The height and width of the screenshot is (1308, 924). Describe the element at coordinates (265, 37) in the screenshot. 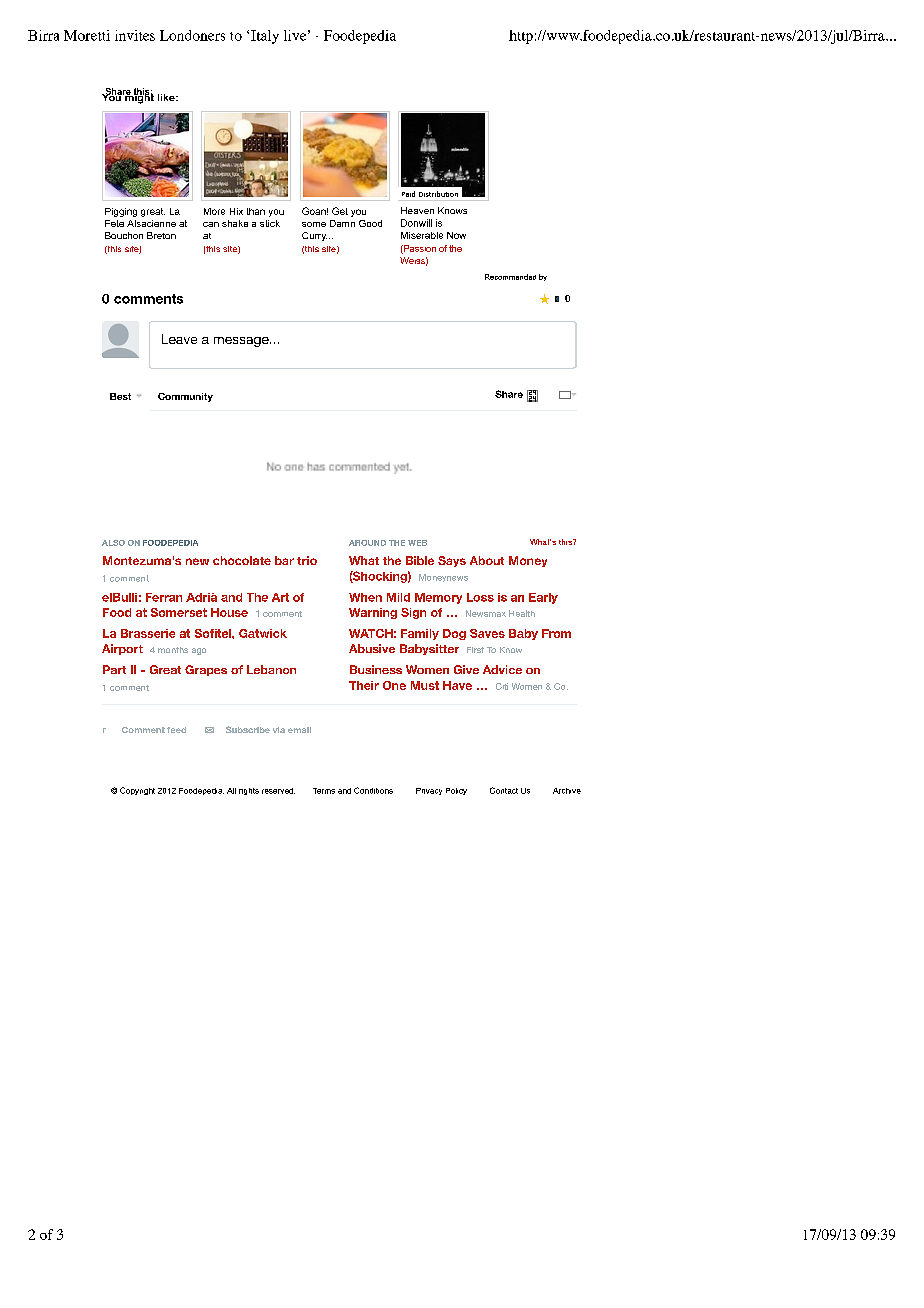

I see `Italy` at that location.
